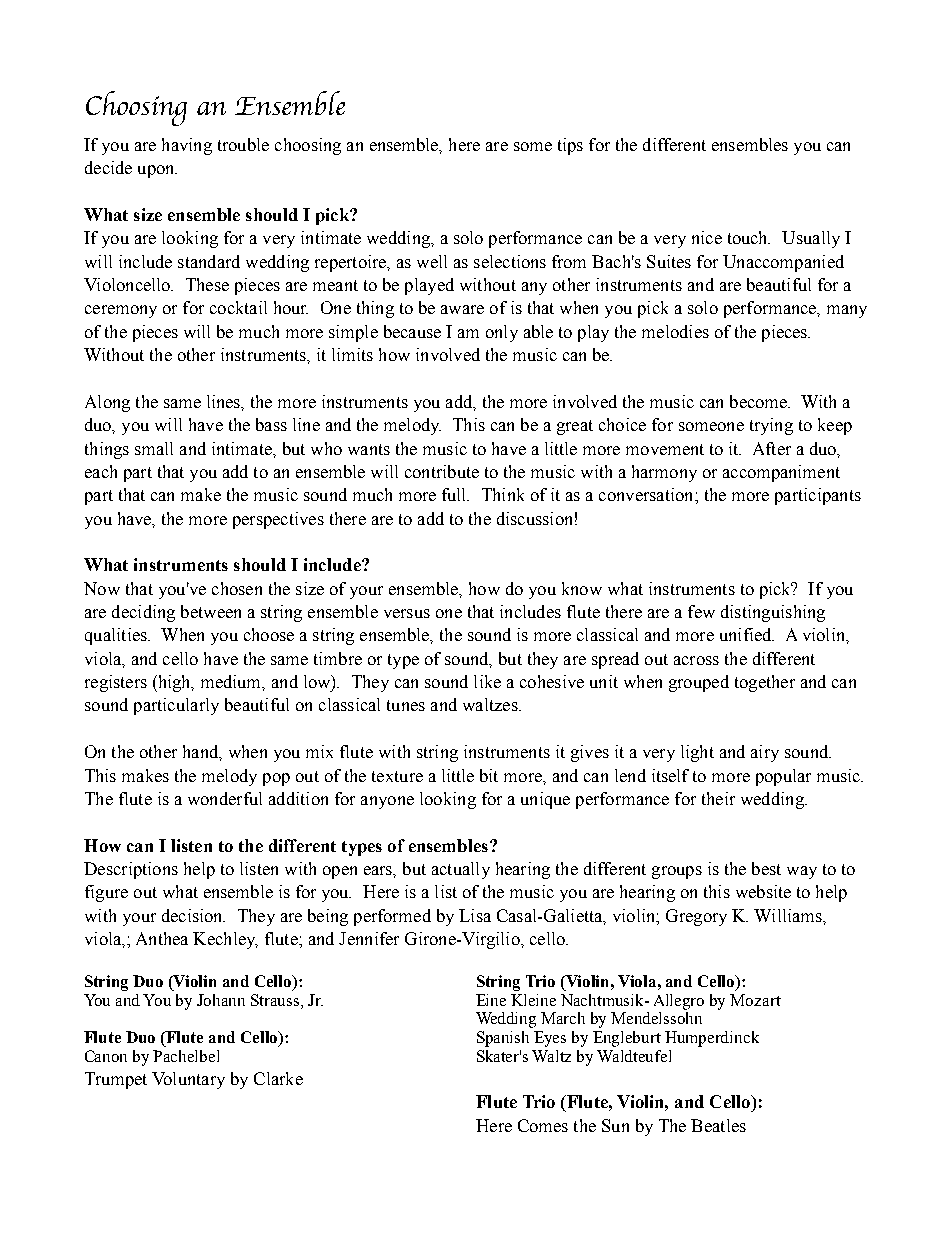 This screenshot has width=952, height=1233. I want to click on unified, so click(747, 634).
